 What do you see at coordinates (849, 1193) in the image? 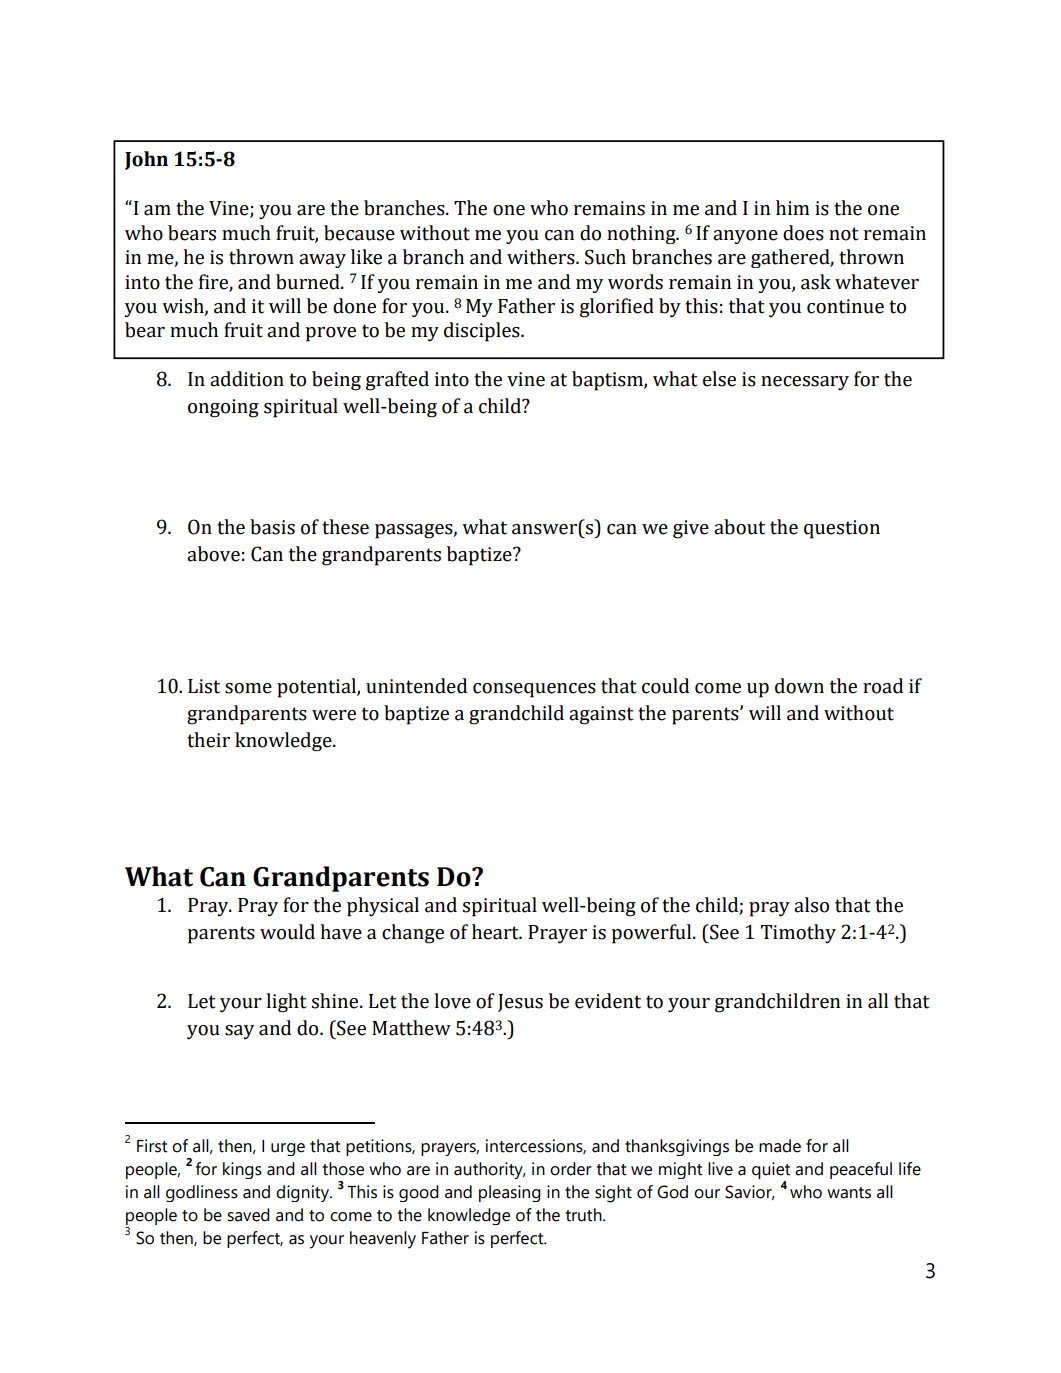
I see `wants` at bounding box center [849, 1193].
